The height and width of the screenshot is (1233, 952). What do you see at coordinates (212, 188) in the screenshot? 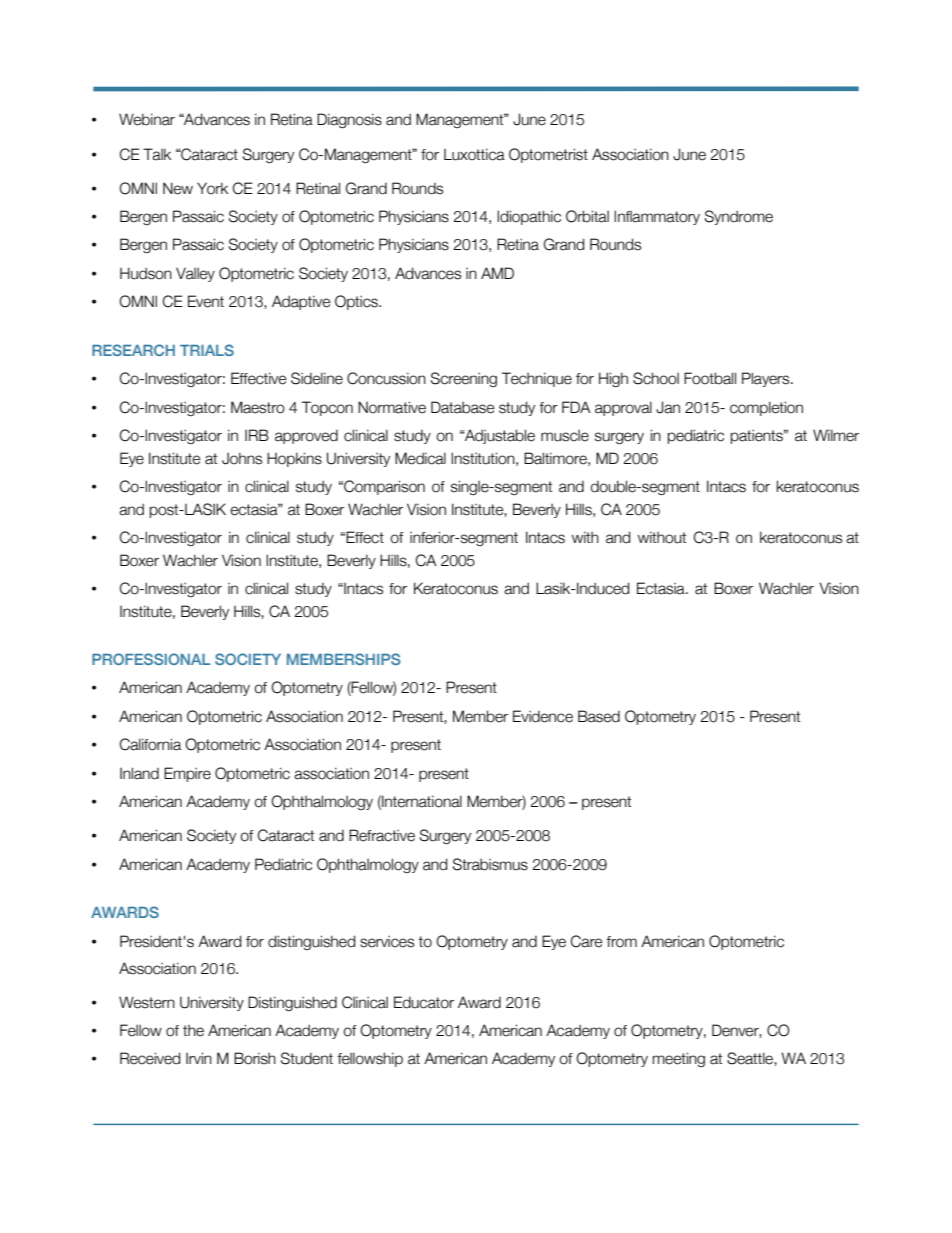
I see `York` at bounding box center [212, 188].
